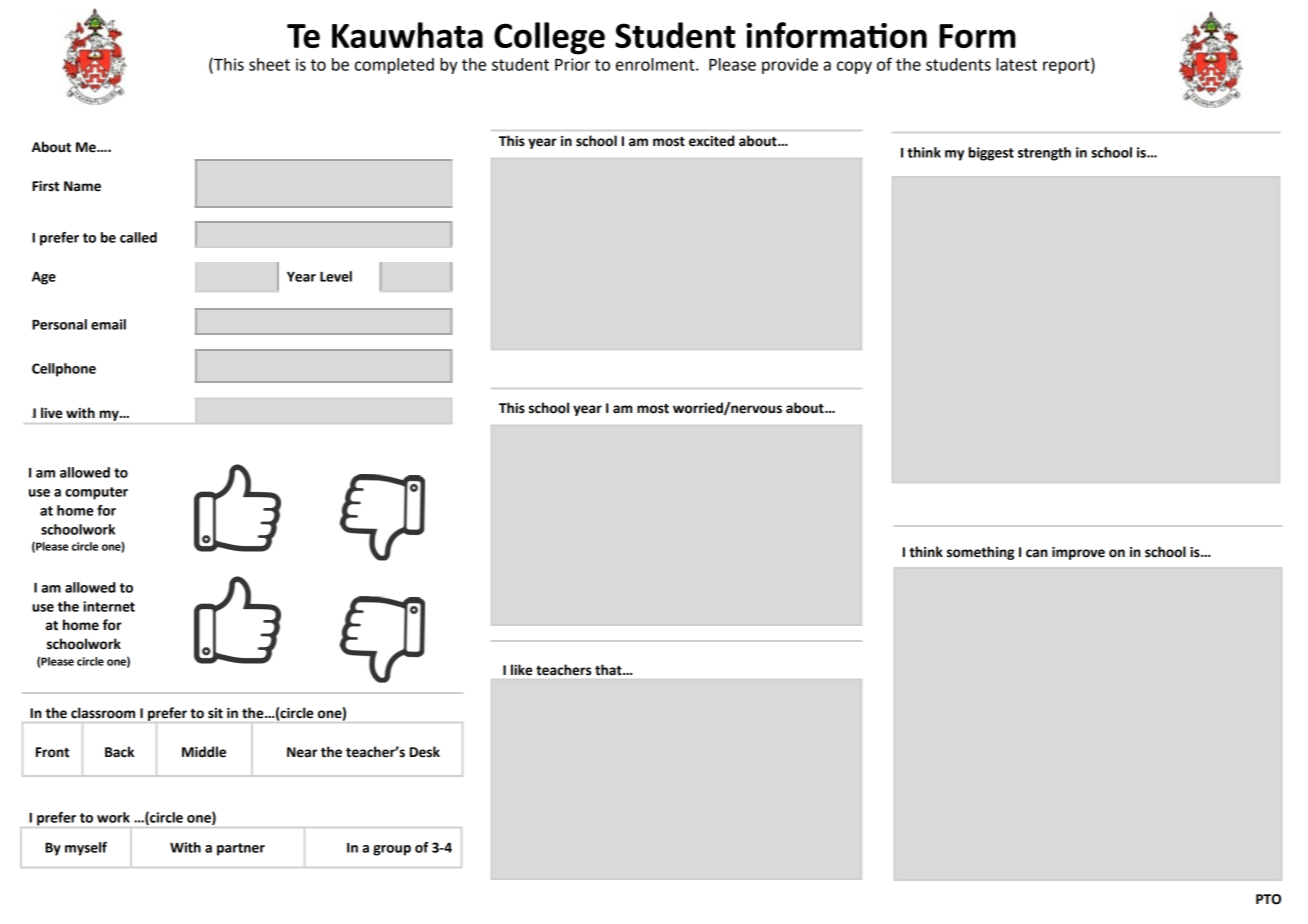 Image resolution: width=1308 pixels, height=924 pixels. I want to click on improve, so click(1078, 553).
